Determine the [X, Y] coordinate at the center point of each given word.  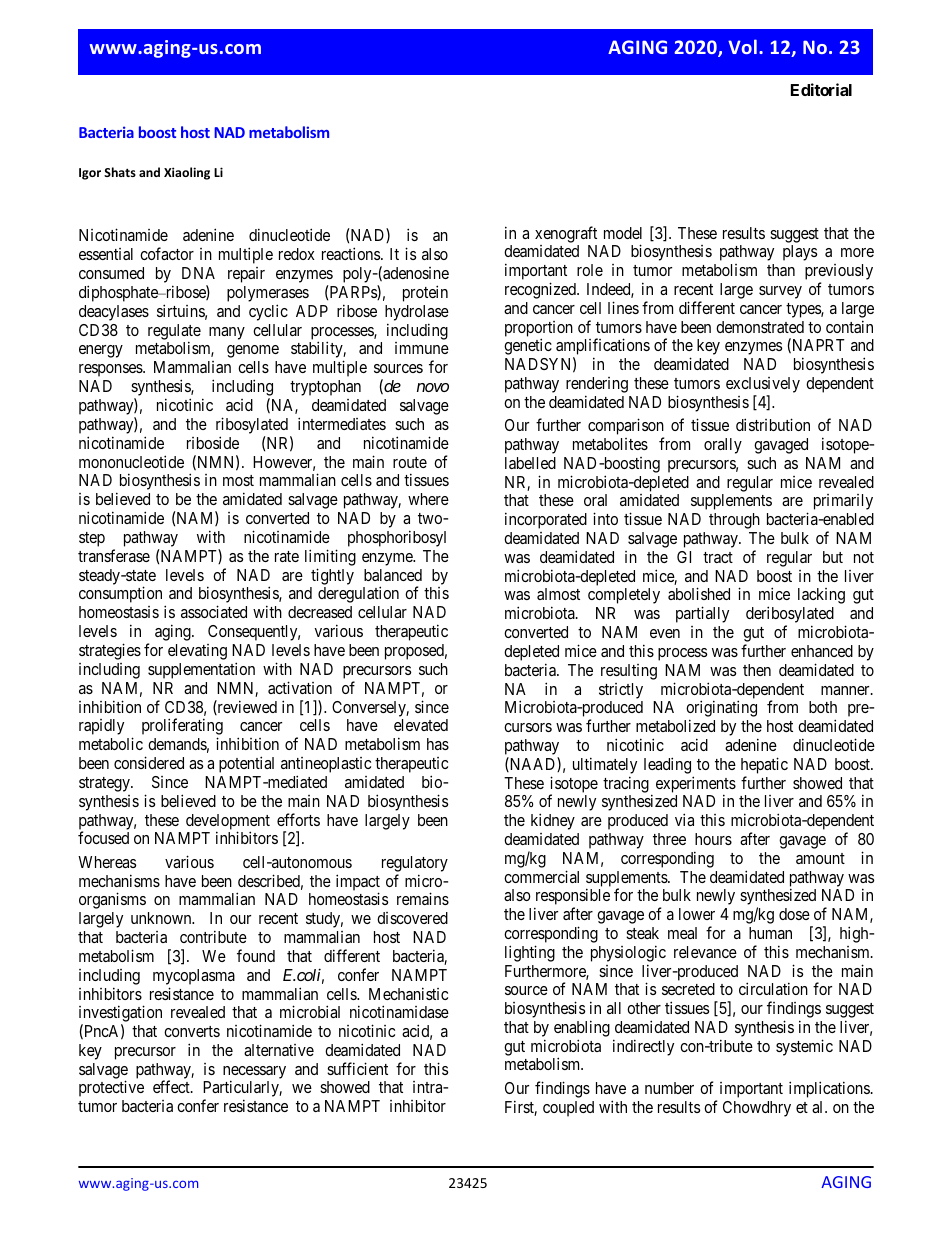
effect [172, 1086]
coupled [568, 1109]
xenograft [566, 234]
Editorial [821, 89]
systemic [804, 1047]
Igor [90, 174]
